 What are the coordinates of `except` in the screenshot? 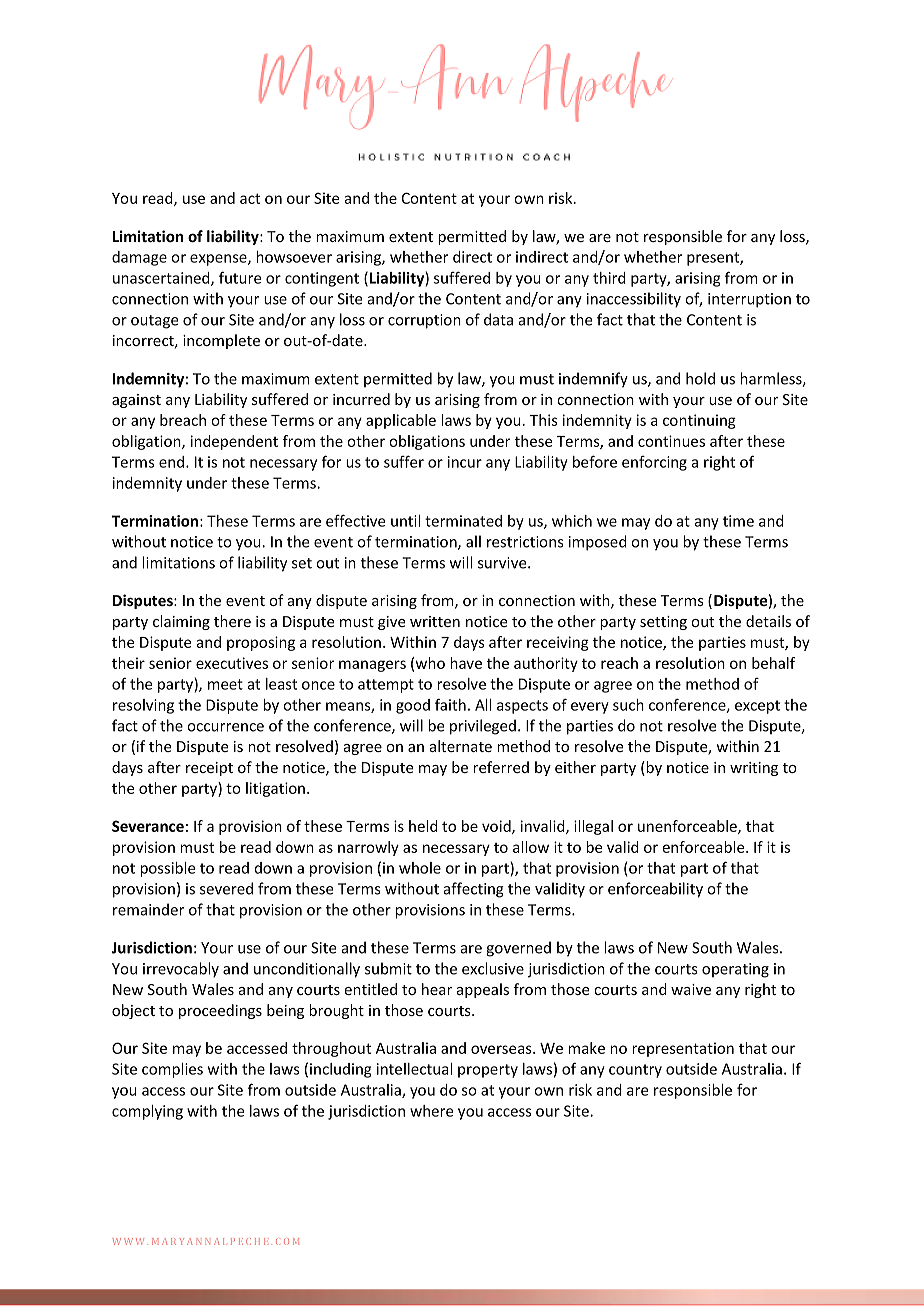 It's located at (757, 707).
